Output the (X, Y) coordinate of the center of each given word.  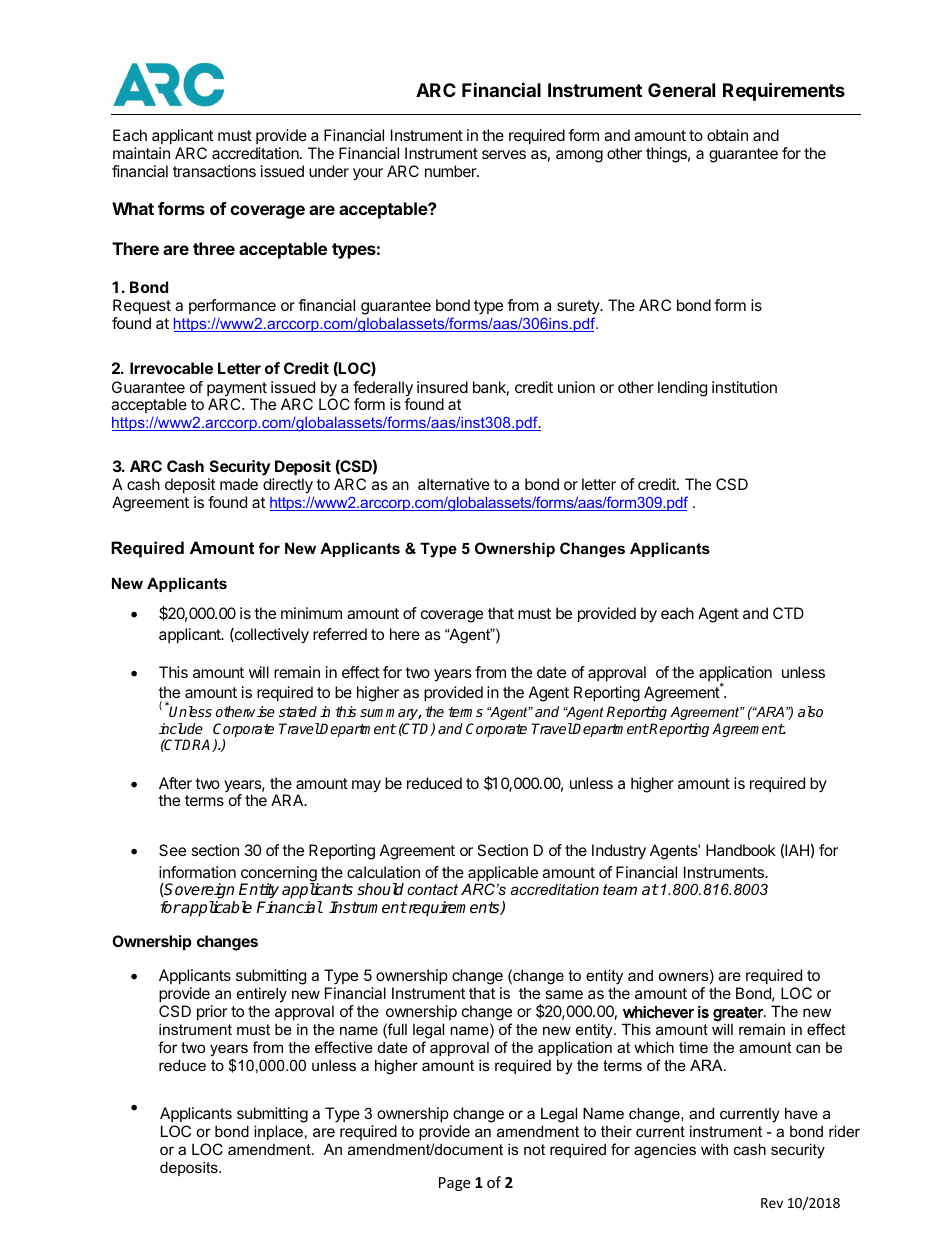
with (714, 1149)
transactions (214, 171)
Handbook (741, 850)
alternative (454, 484)
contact (432, 889)
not (534, 1149)
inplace (278, 1132)
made (239, 484)
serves (504, 154)
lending (682, 389)
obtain (727, 135)
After (175, 783)
